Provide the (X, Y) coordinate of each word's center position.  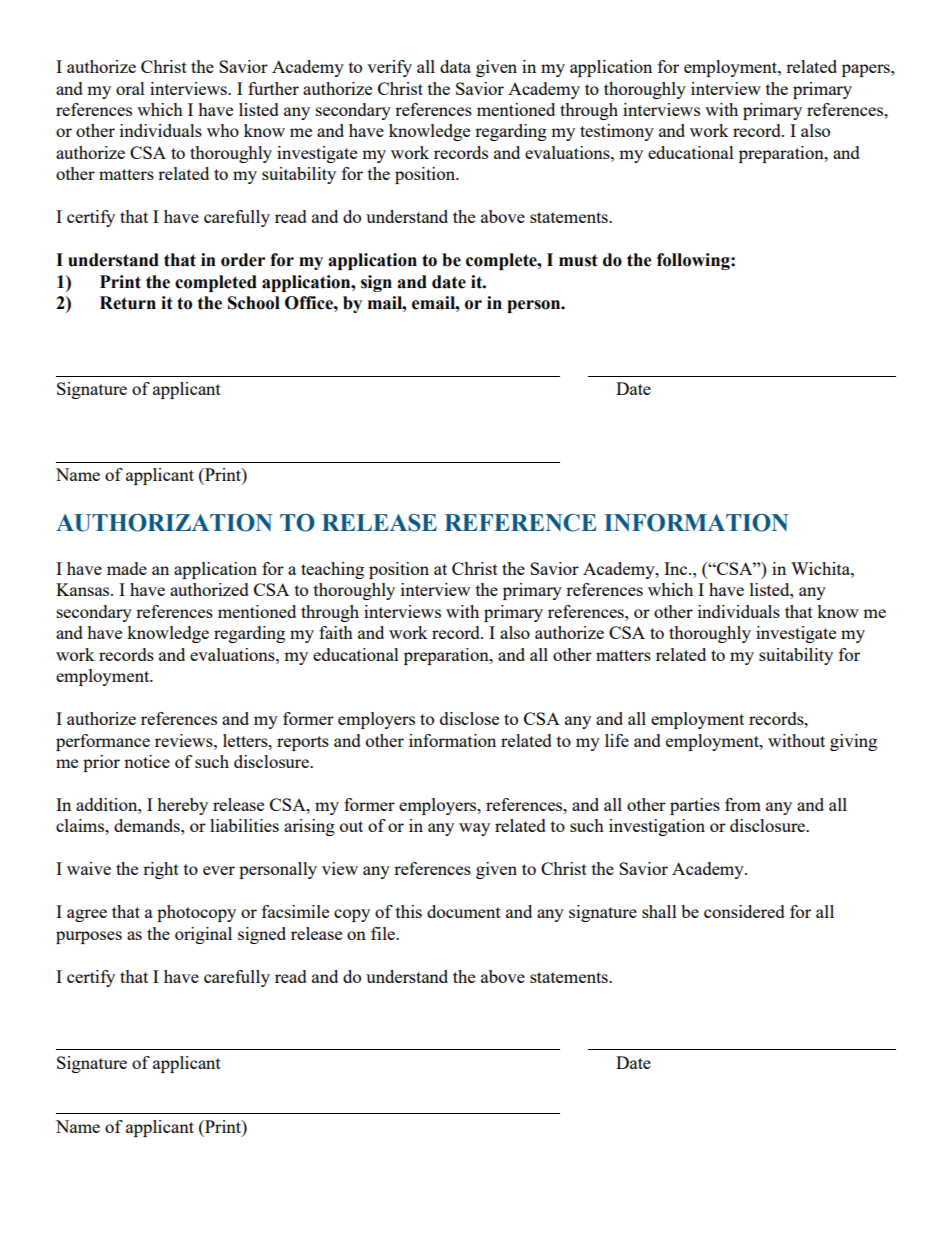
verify (389, 68)
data (455, 66)
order (243, 260)
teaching (332, 570)
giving (853, 742)
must (578, 260)
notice (147, 761)
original (203, 935)
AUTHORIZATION (164, 523)
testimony (617, 132)
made (127, 568)
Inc (677, 568)
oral (130, 88)
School (254, 303)
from (743, 804)
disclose (469, 718)
